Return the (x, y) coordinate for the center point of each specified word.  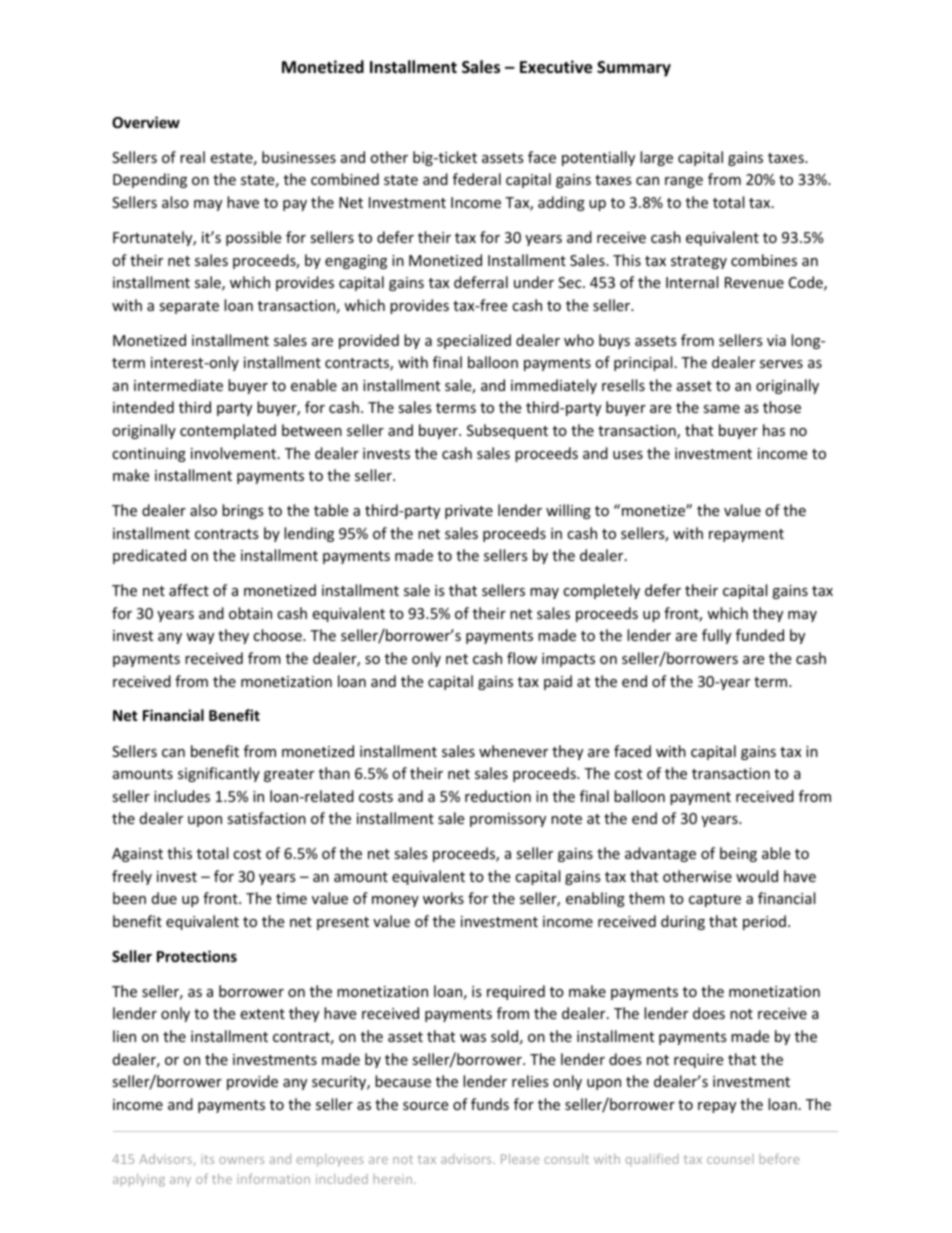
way (200, 638)
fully (716, 636)
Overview (146, 122)
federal (477, 179)
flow (522, 658)
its (207, 1159)
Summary (634, 69)
